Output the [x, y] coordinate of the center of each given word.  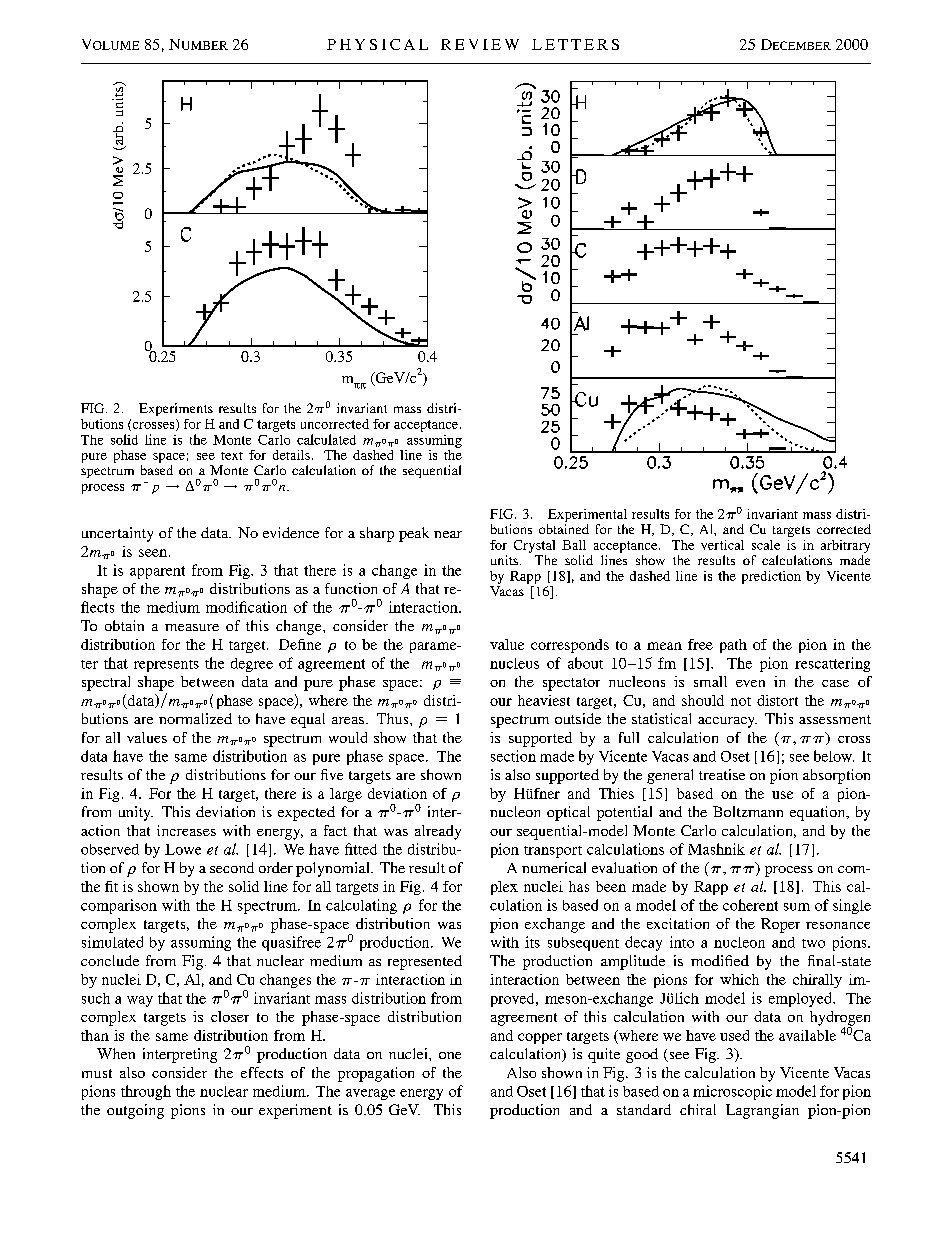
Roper [780, 925]
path [733, 646]
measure [192, 627]
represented [425, 962]
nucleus [514, 663]
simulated [112, 942]
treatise [722, 774]
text [232, 456]
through [146, 1092]
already [438, 832]
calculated [326, 439]
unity [136, 813]
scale [766, 545]
